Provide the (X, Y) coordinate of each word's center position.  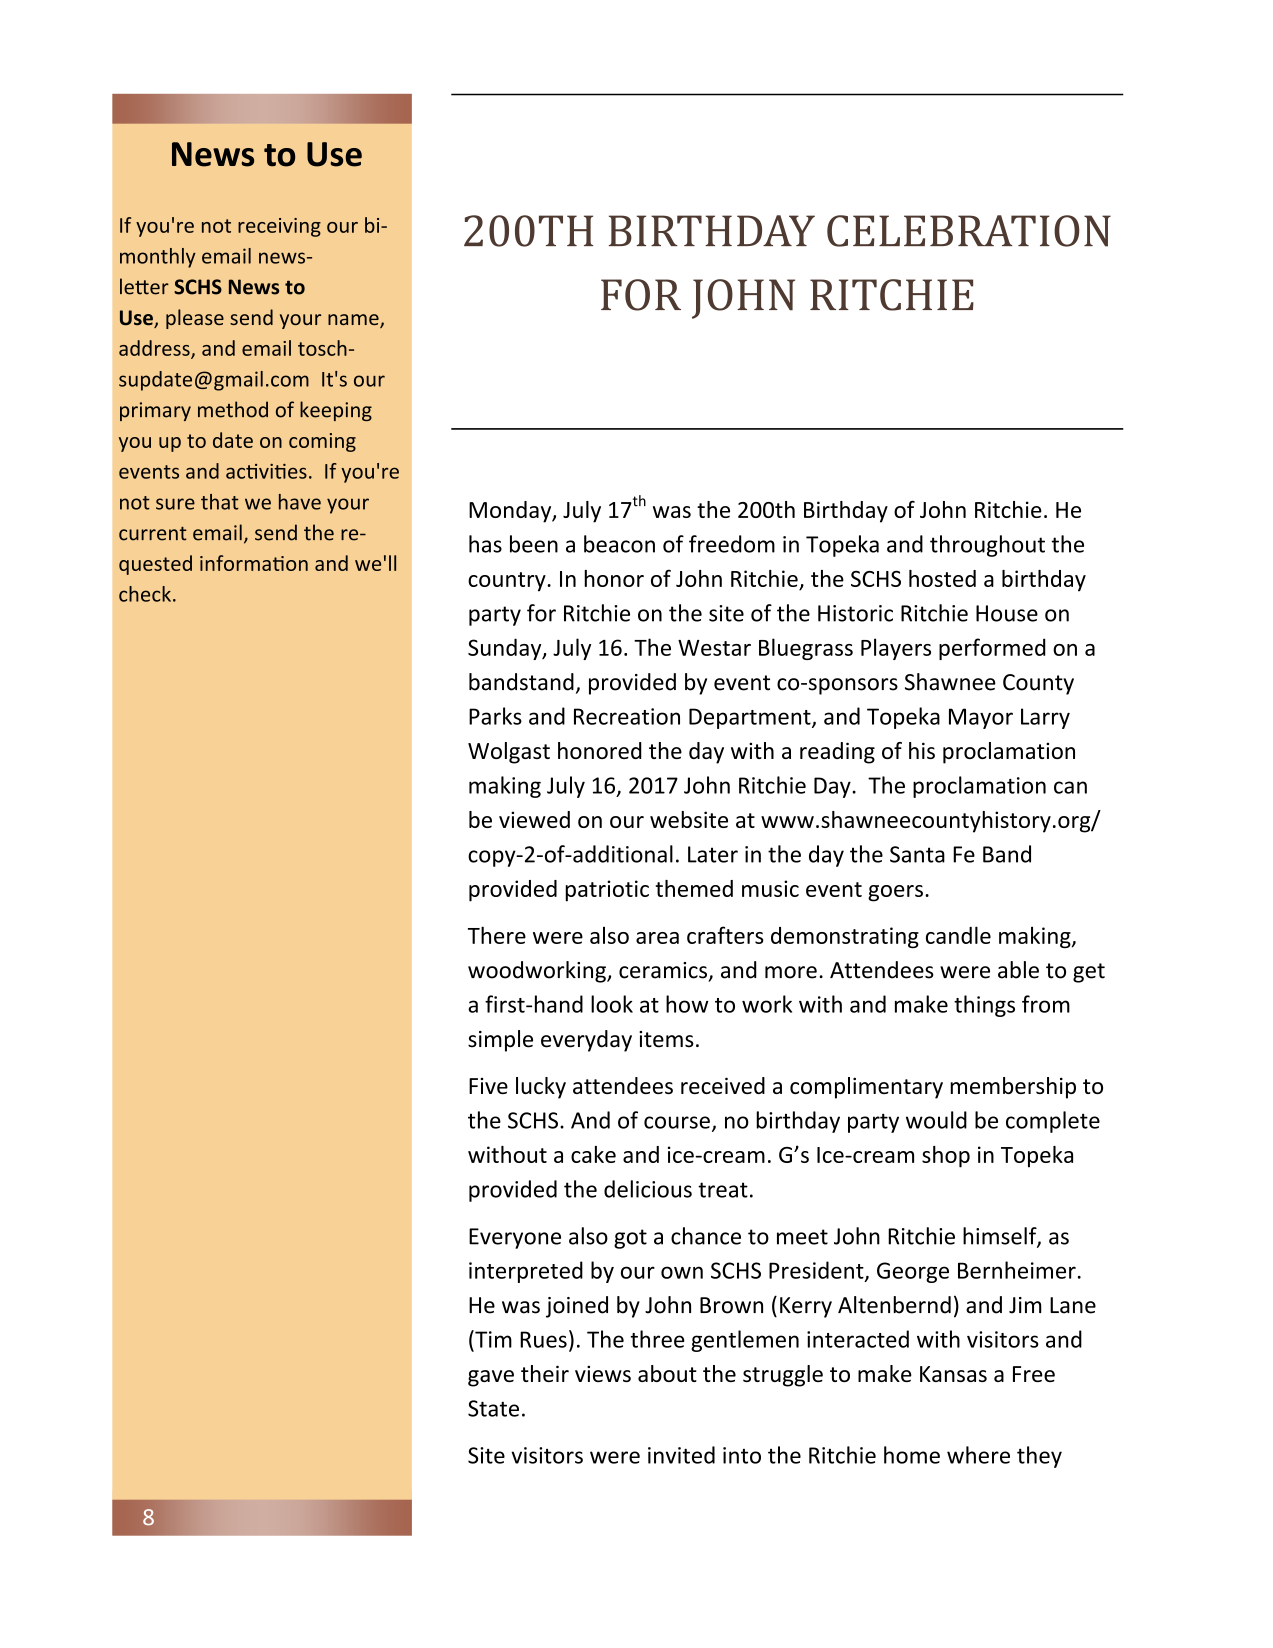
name (354, 321)
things (984, 1006)
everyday (586, 1041)
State (493, 1408)
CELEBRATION (969, 231)
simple (500, 1041)
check (145, 594)
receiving (279, 227)
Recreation (627, 716)
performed (992, 649)
